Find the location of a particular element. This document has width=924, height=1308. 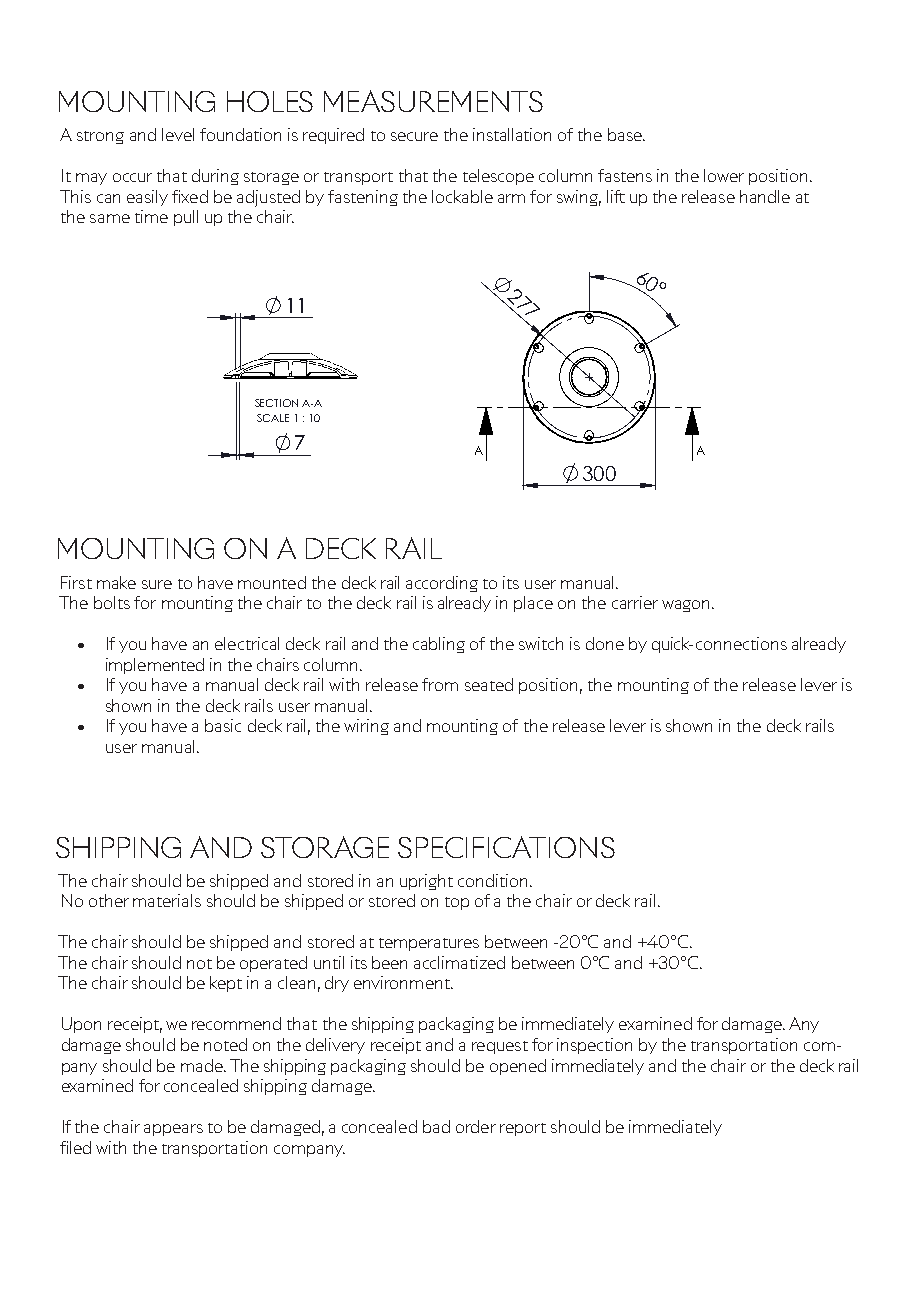

appears is located at coordinates (173, 1130).
